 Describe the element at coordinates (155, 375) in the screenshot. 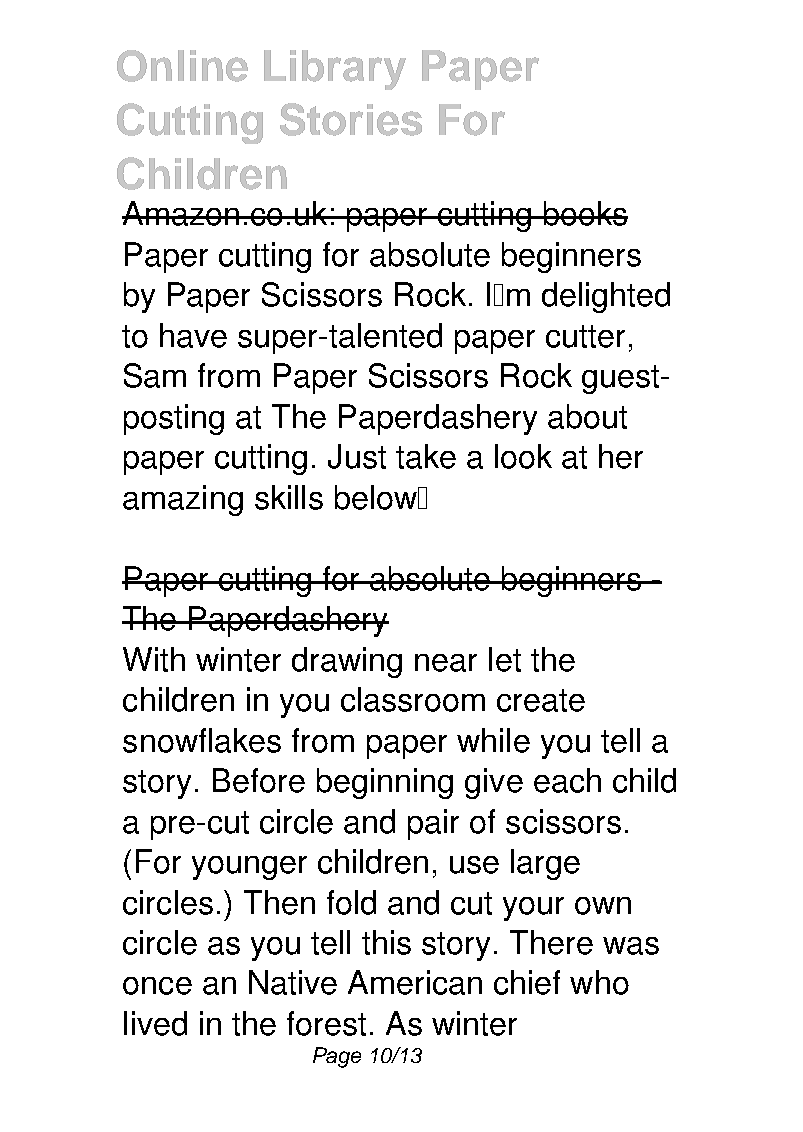

I see `Sam` at that location.
